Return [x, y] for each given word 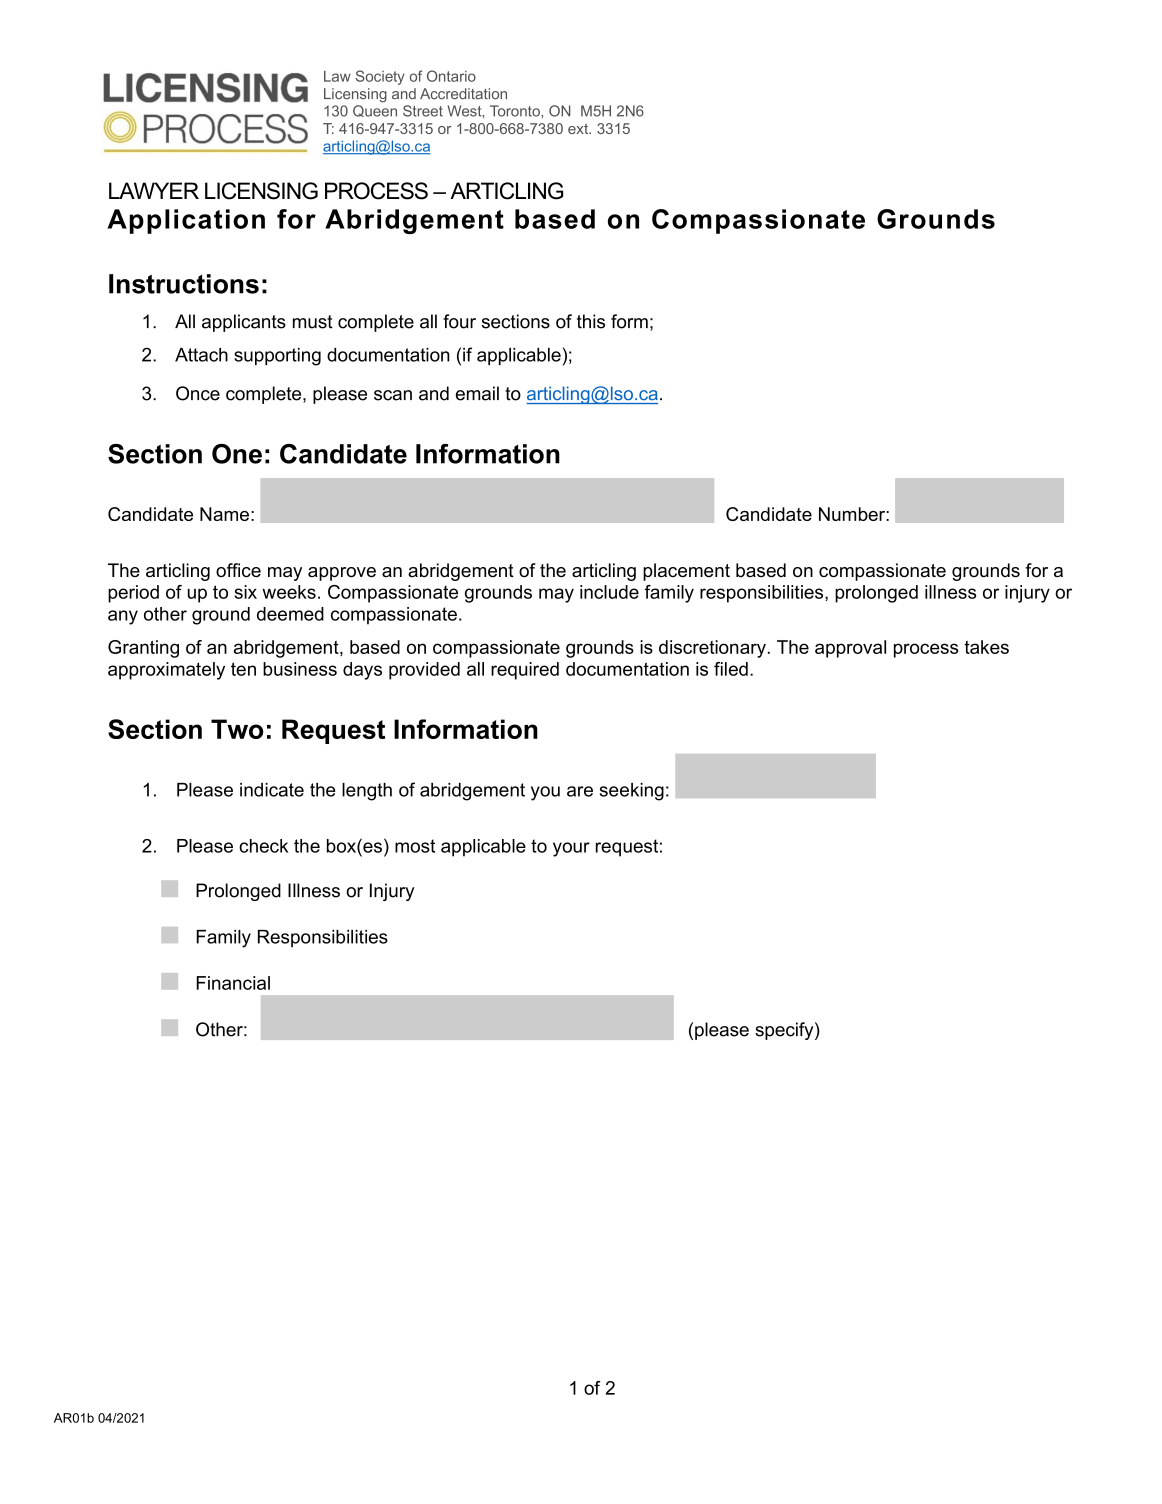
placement [686, 572]
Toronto [516, 111]
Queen [375, 111]
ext [579, 128]
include [609, 592]
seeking [631, 792]
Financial [233, 983]
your [571, 849]
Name [224, 514]
